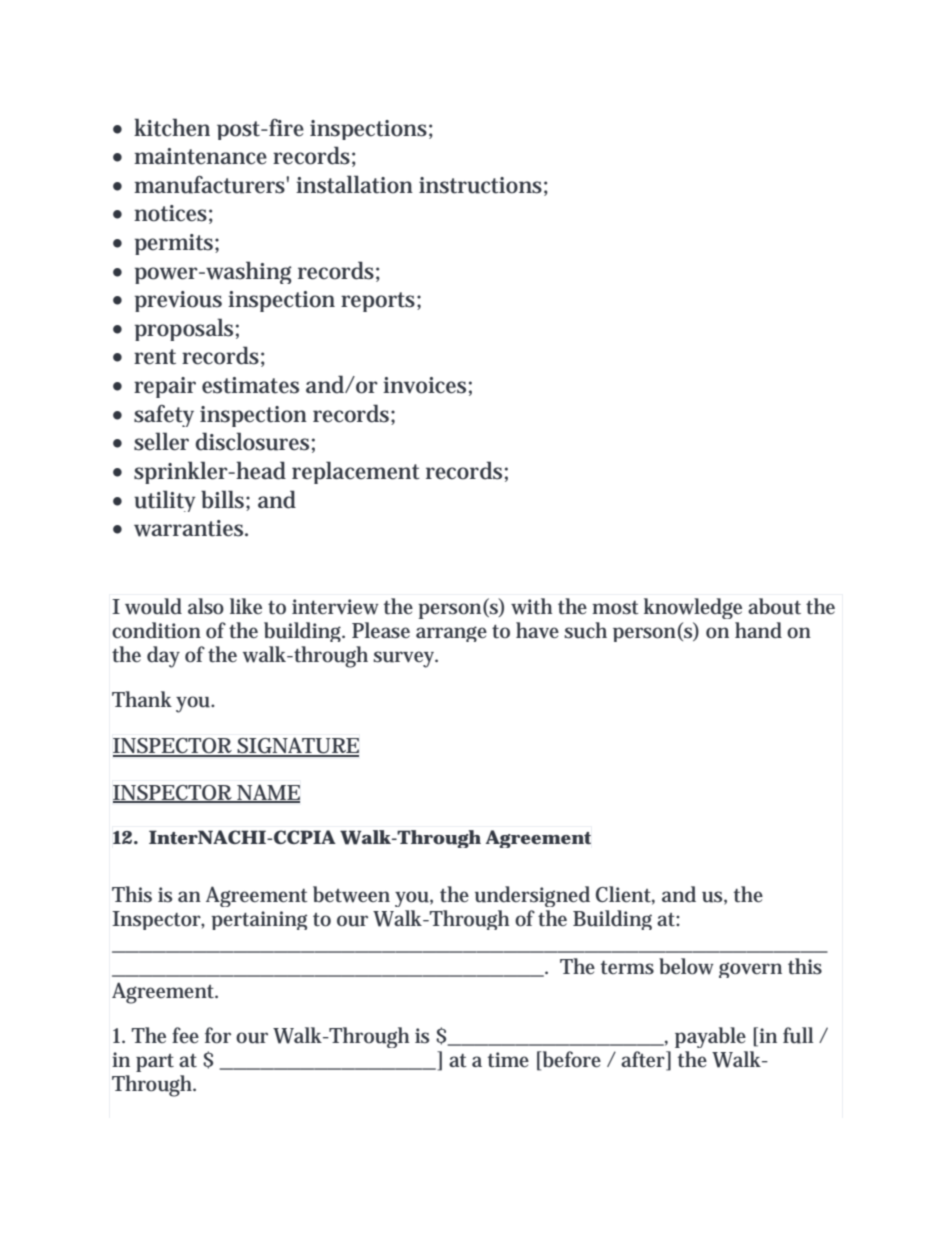 Image resolution: width=952 pixels, height=1233 pixels. I want to click on time, so click(508, 1060).
